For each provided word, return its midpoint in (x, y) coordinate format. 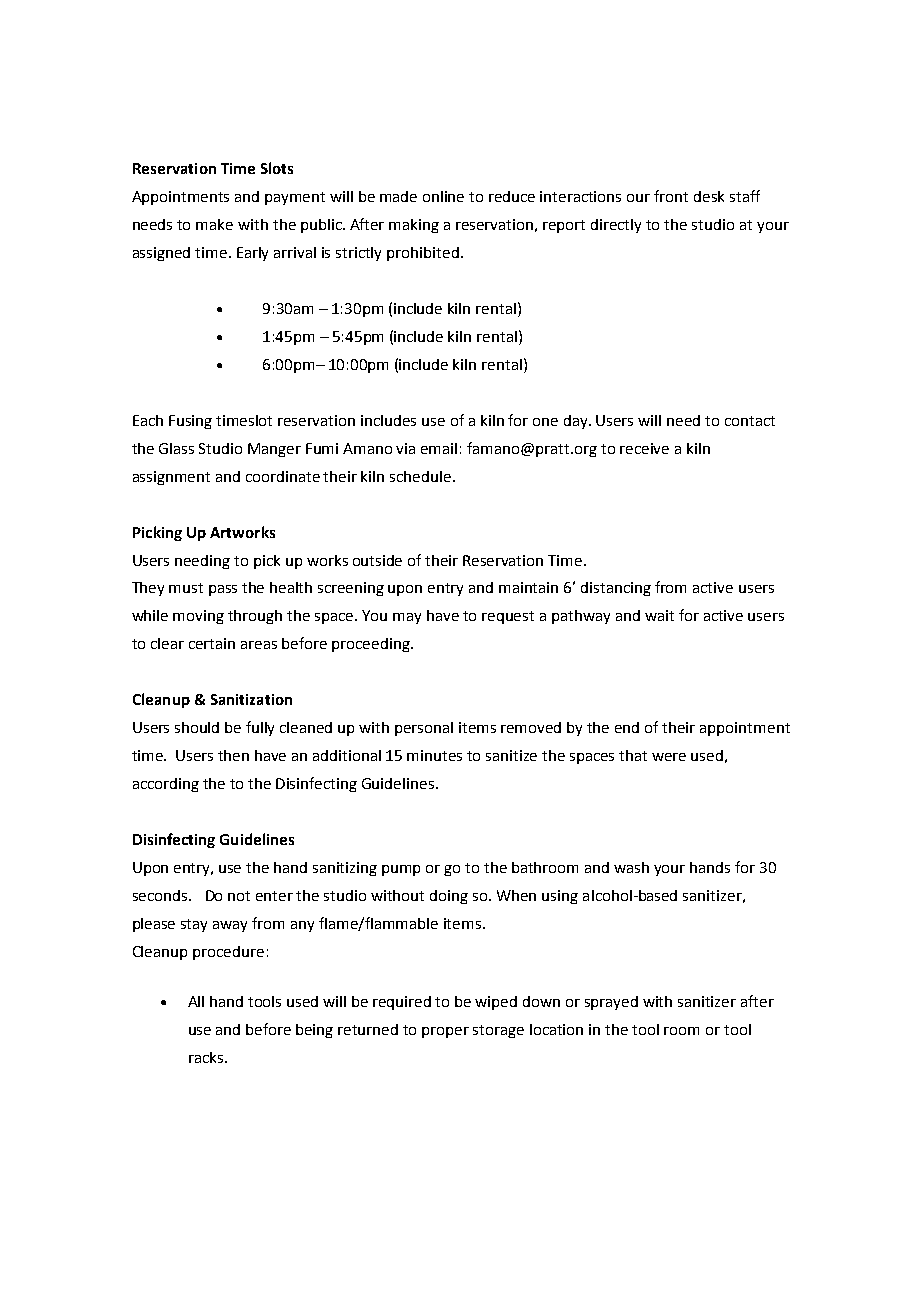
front (671, 196)
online (443, 196)
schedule (420, 476)
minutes (434, 755)
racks (207, 1057)
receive (644, 448)
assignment (171, 478)
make (214, 224)
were (669, 757)
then (233, 755)
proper (445, 1032)
